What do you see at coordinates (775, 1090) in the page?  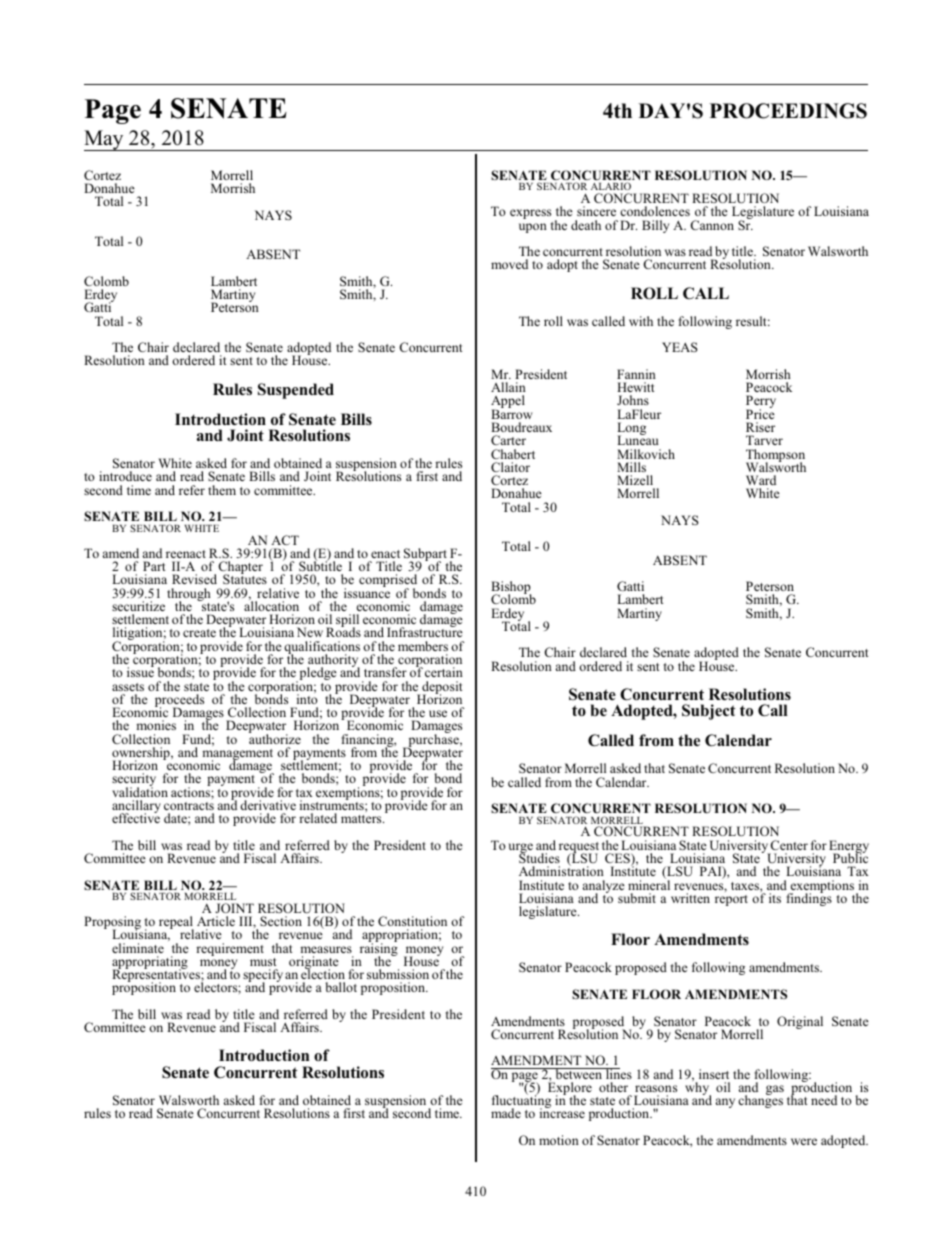 I see `gas` at bounding box center [775, 1090].
